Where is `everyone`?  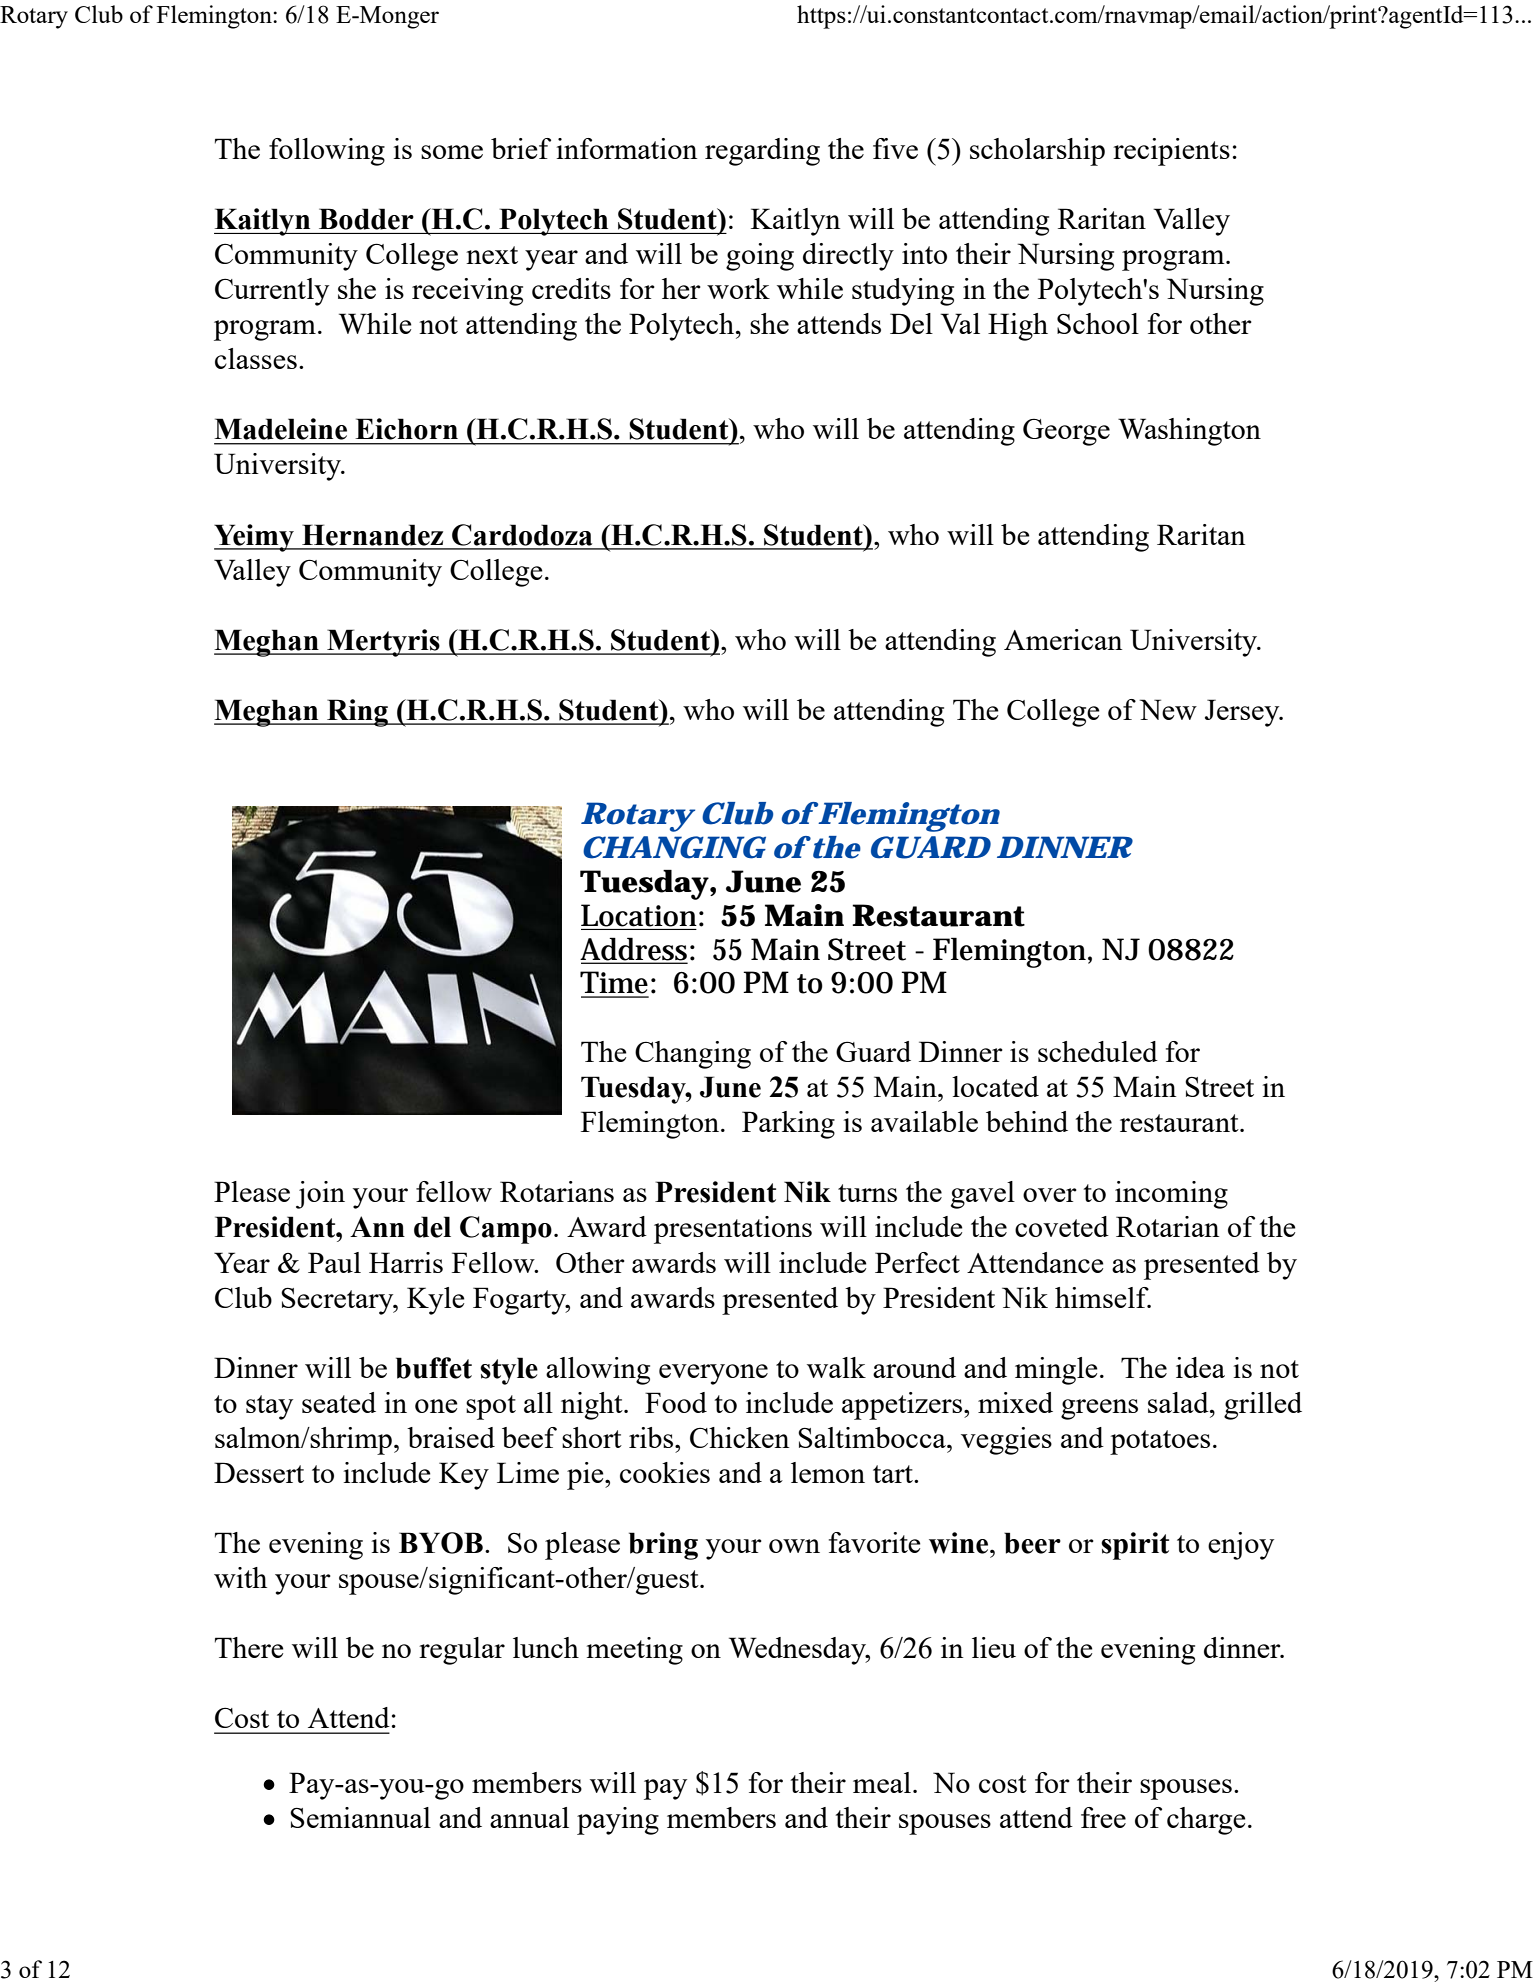 everyone is located at coordinates (713, 1374).
